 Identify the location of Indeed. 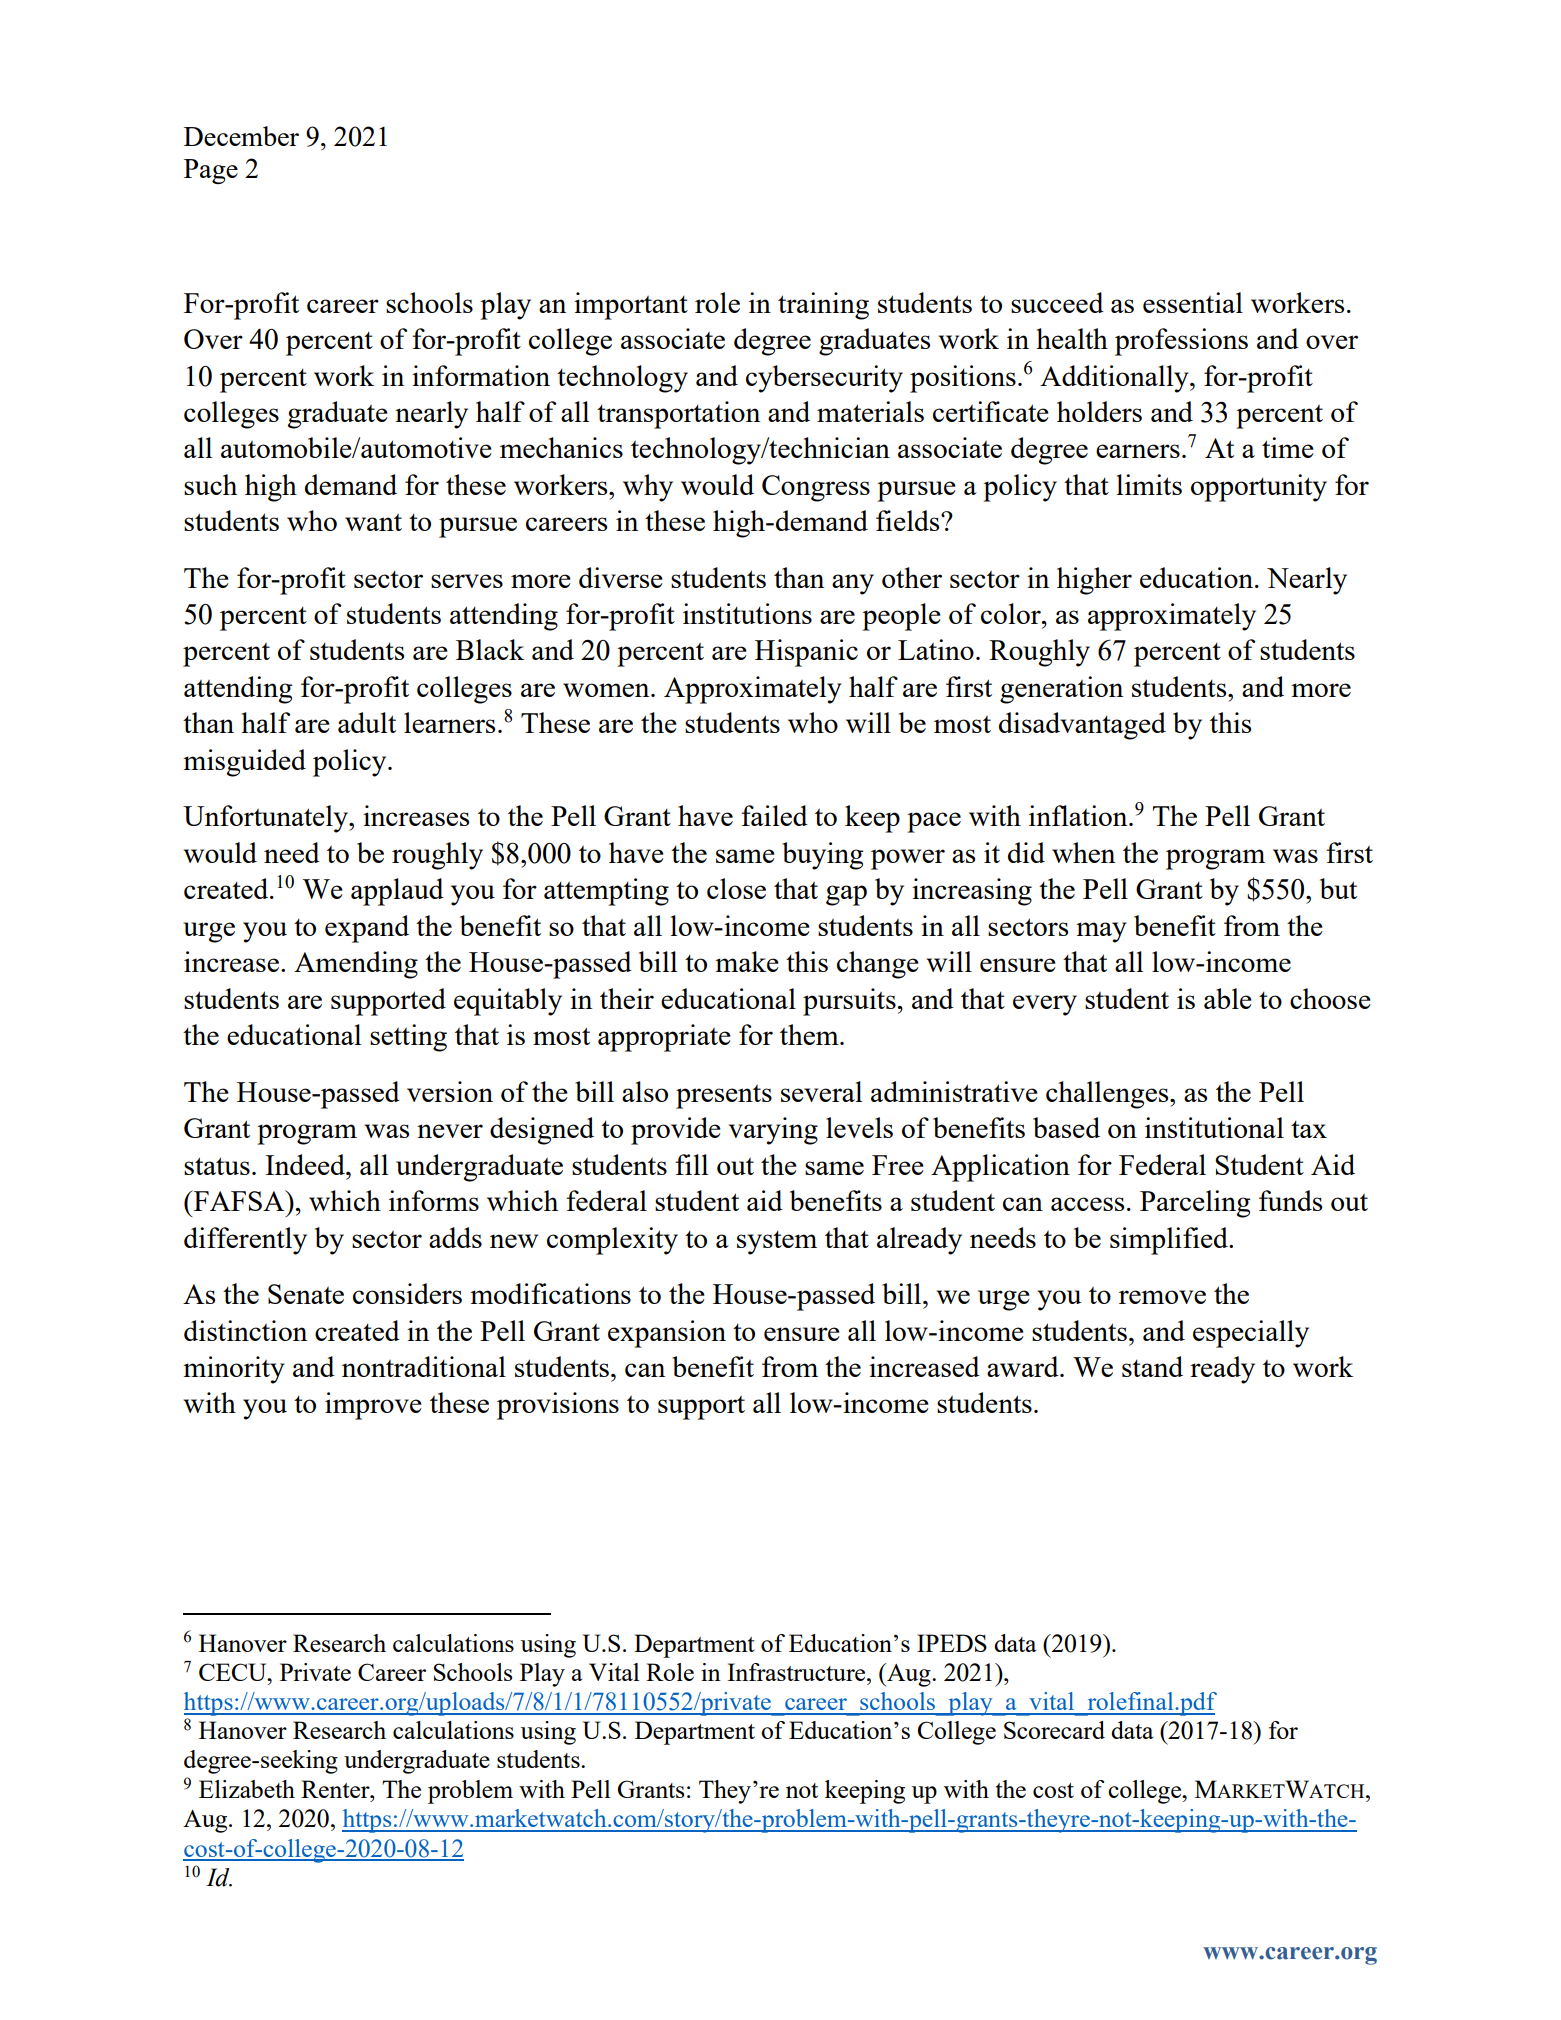
(306, 1164).
